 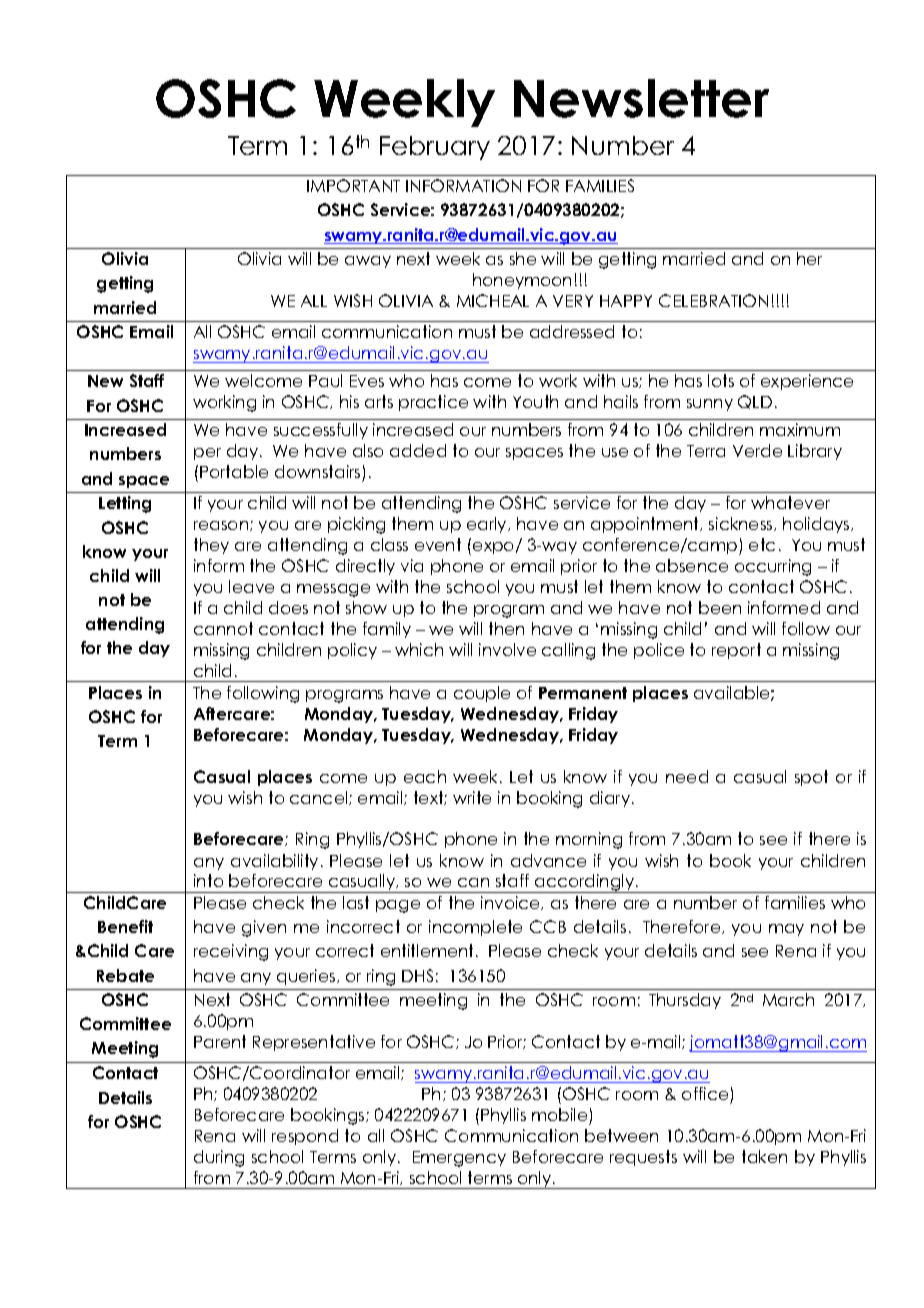 What do you see at coordinates (353, 185) in the page?
I see `IMPORTANT` at bounding box center [353, 185].
